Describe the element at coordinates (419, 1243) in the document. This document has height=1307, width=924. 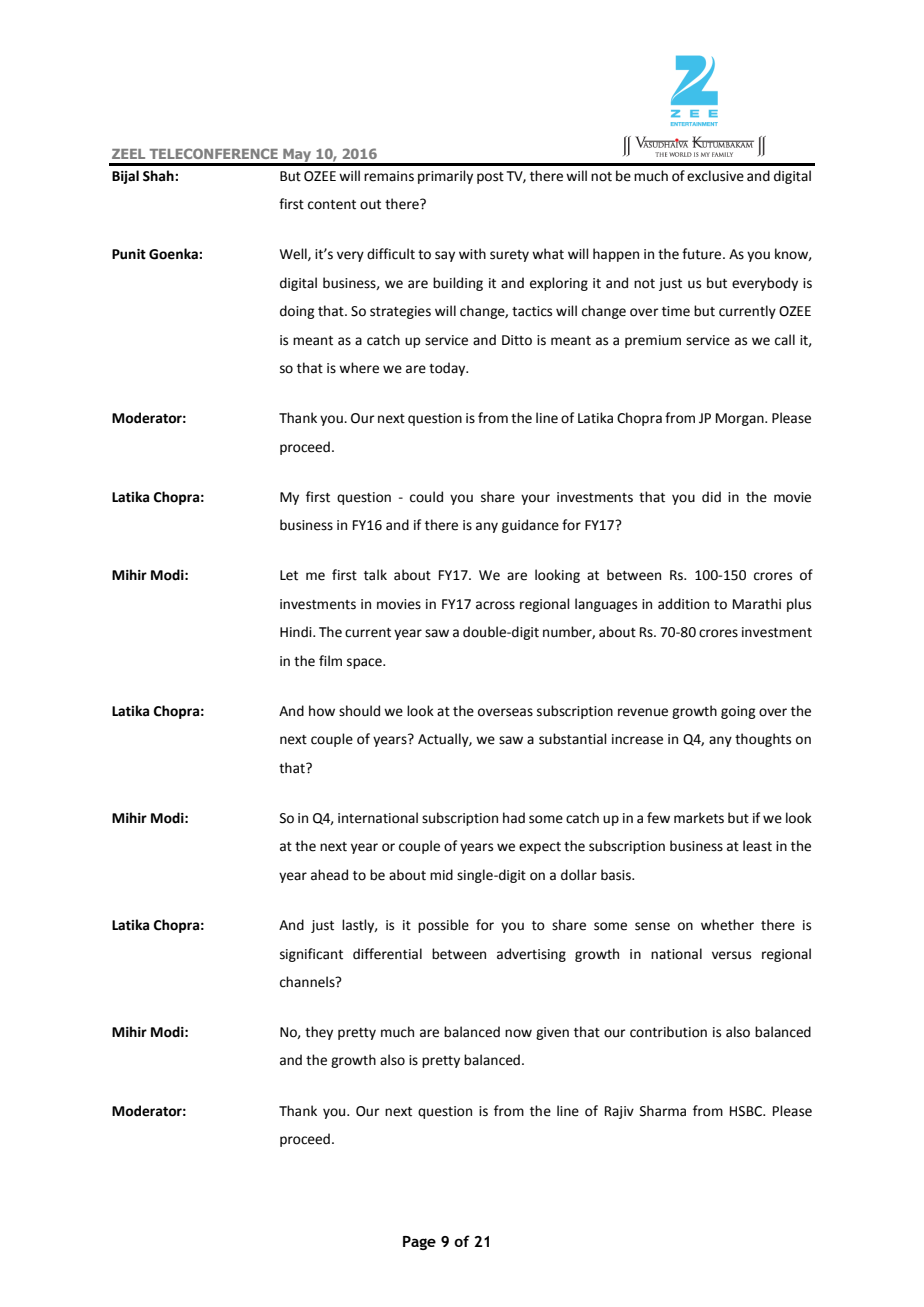
I see `Page` at that location.
